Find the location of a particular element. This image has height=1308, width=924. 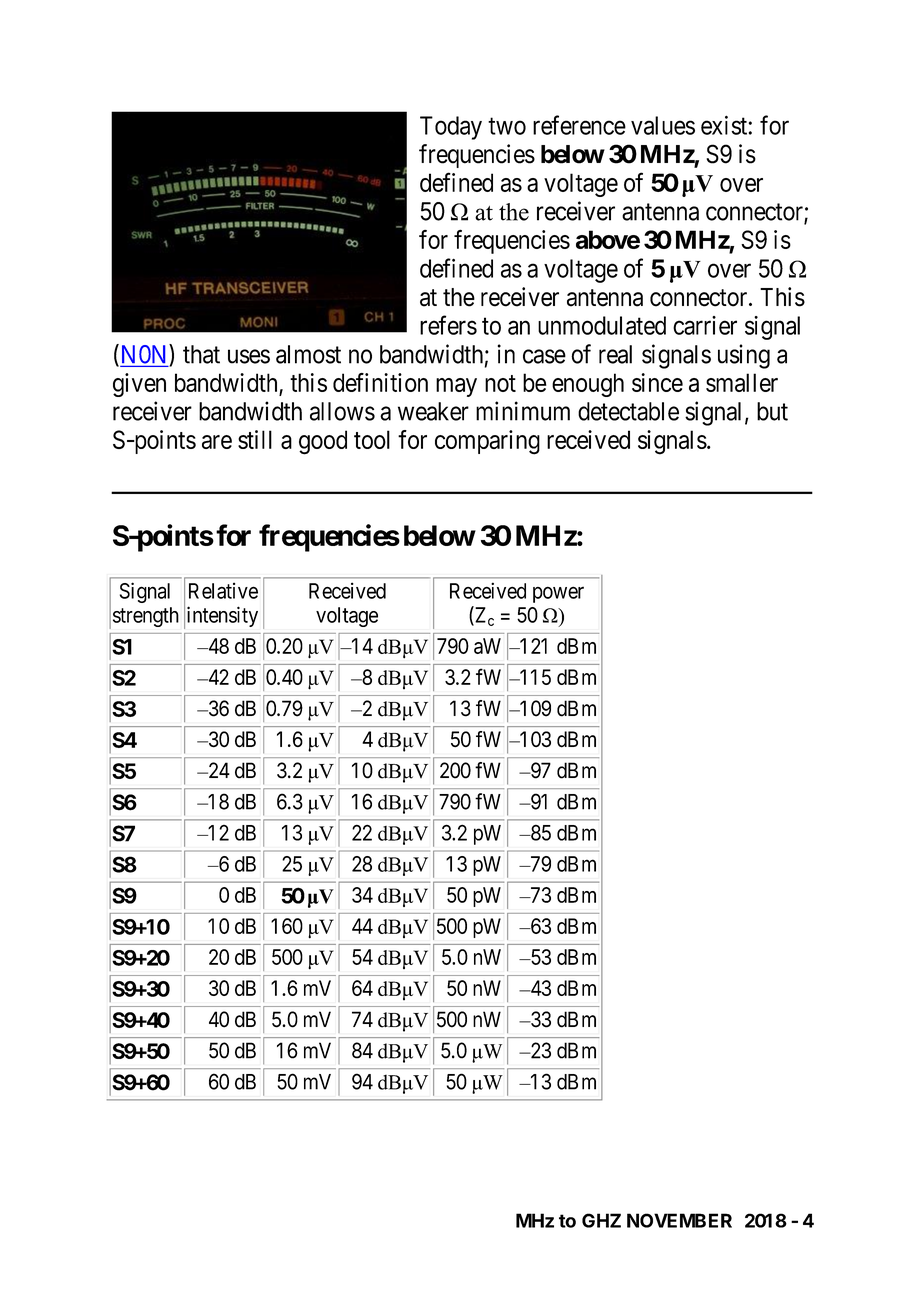

power is located at coordinates (558, 594).
